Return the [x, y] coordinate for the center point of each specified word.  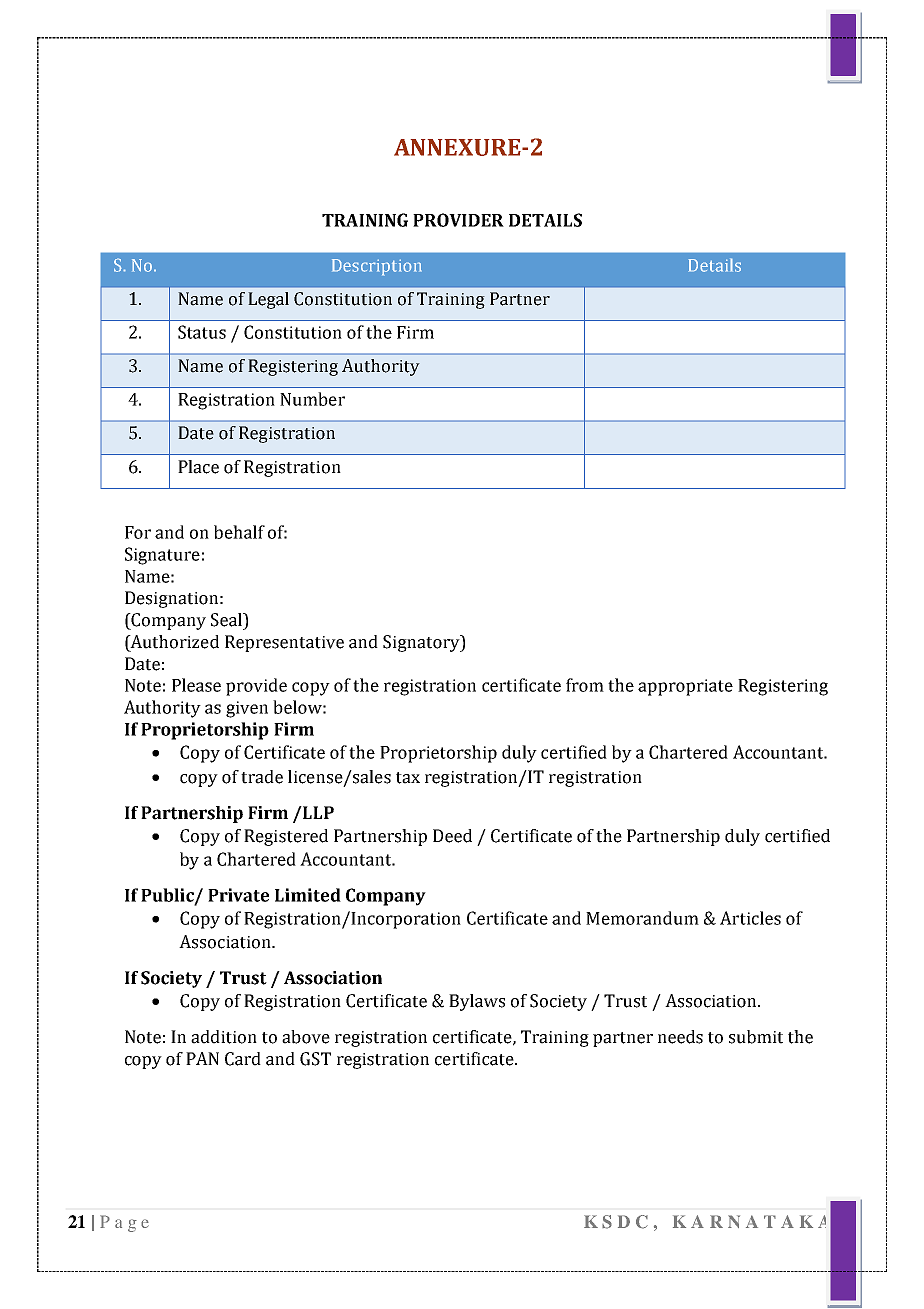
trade [262, 777]
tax [408, 778]
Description [377, 267]
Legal [268, 300]
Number [312, 399]
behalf [239, 532]
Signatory [422, 643]
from [585, 685]
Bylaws [477, 1002]
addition [224, 1037]
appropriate [685, 687]
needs [680, 1037]
